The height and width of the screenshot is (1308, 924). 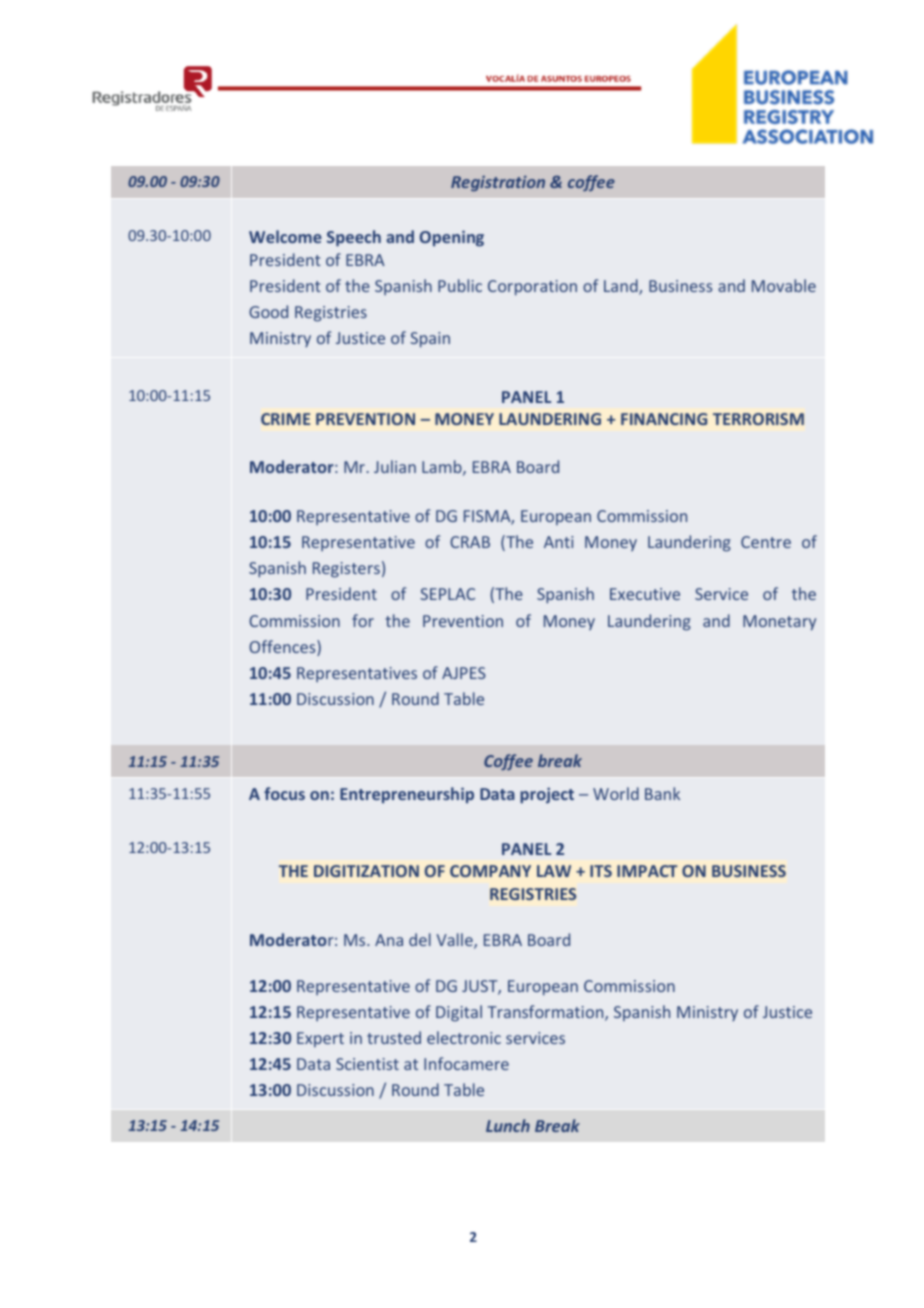 I want to click on Speech, so click(x=354, y=238).
